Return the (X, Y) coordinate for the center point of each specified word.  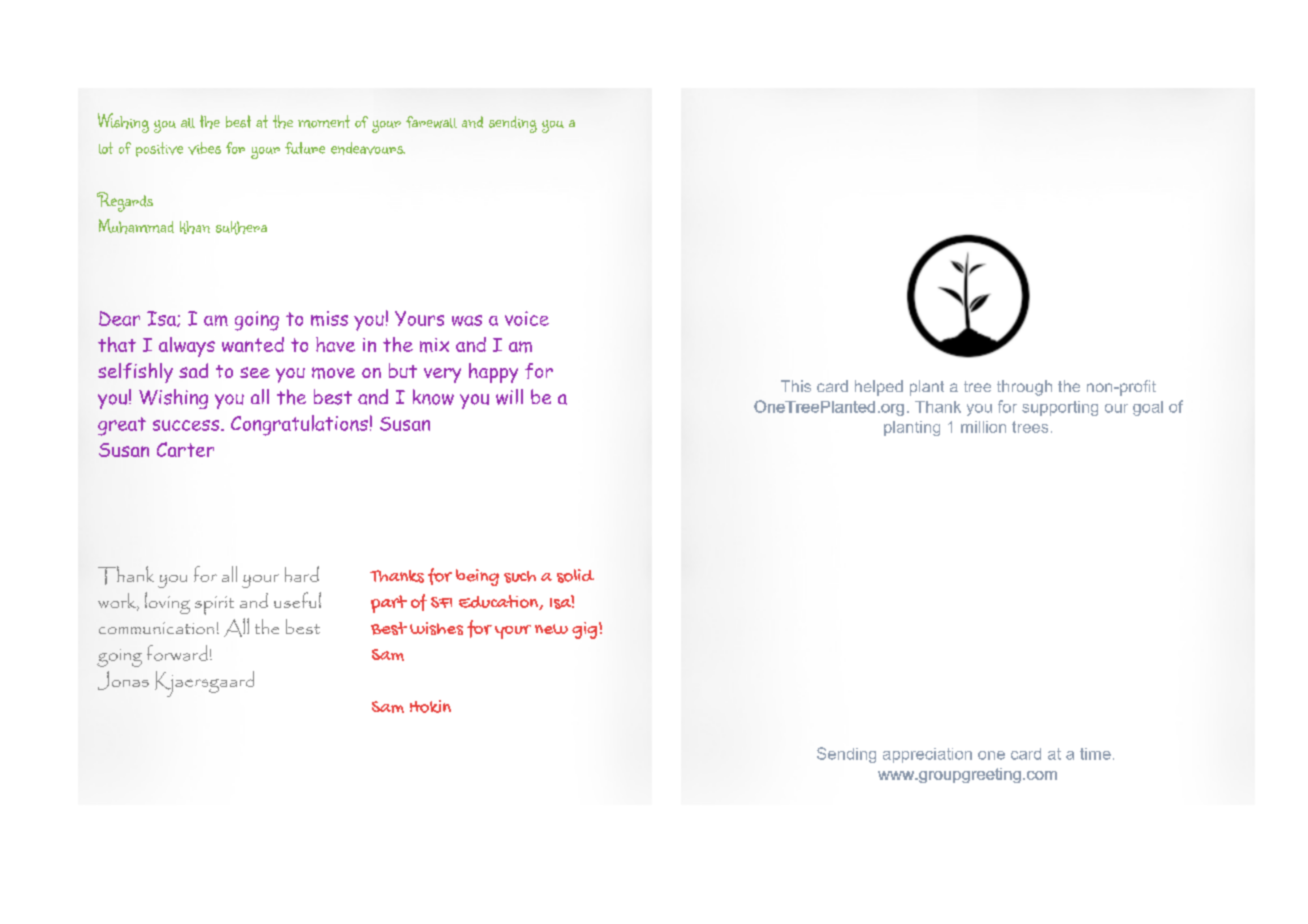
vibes (204, 148)
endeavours (368, 148)
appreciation (927, 755)
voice (527, 318)
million (983, 427)
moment (324, 121)
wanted (253, 344)
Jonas (123, 680)
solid (575, 576)
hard (302, 574)
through (1024, 388)
